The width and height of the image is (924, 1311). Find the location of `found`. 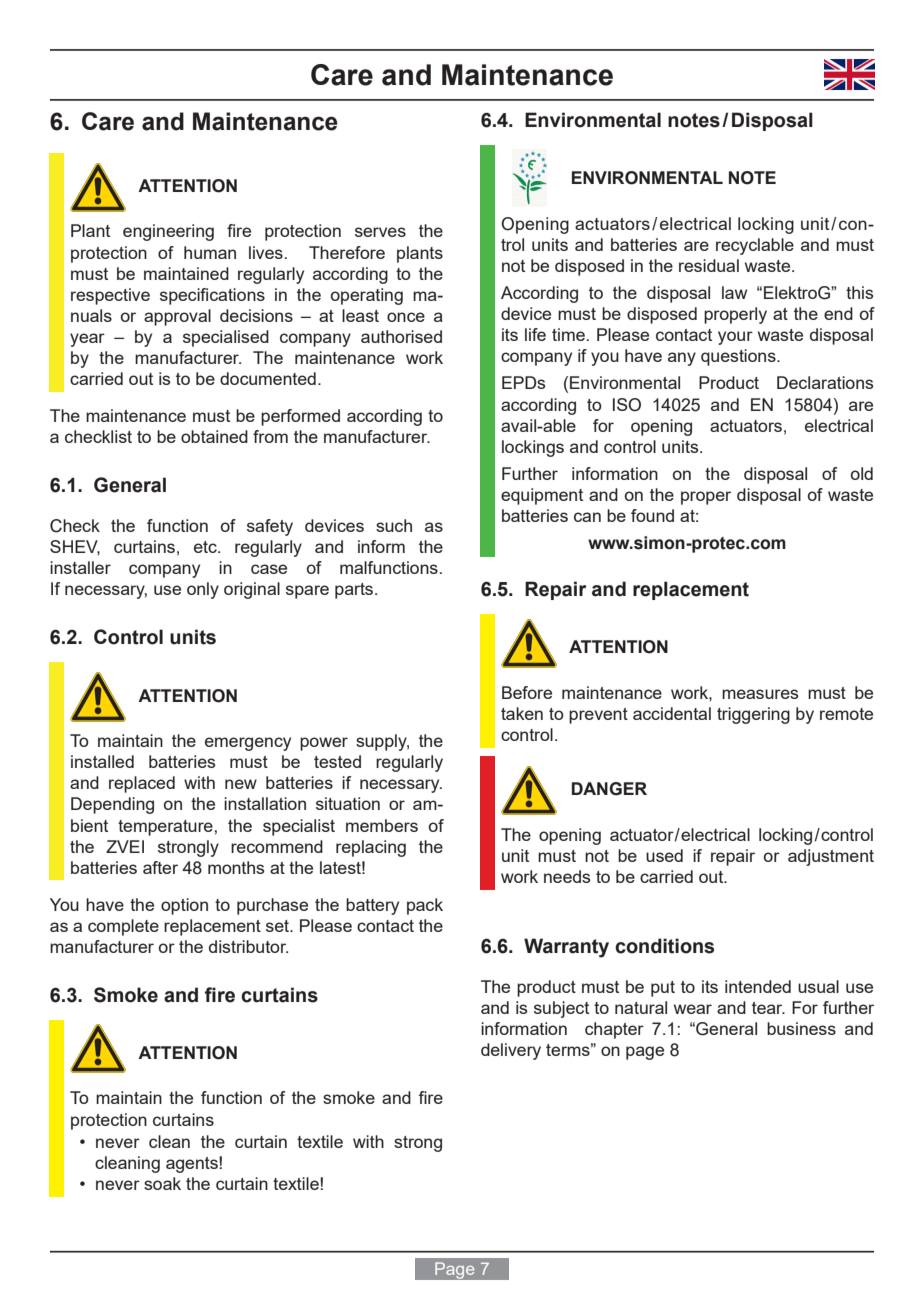

found is located at coordinates (652, 515).
